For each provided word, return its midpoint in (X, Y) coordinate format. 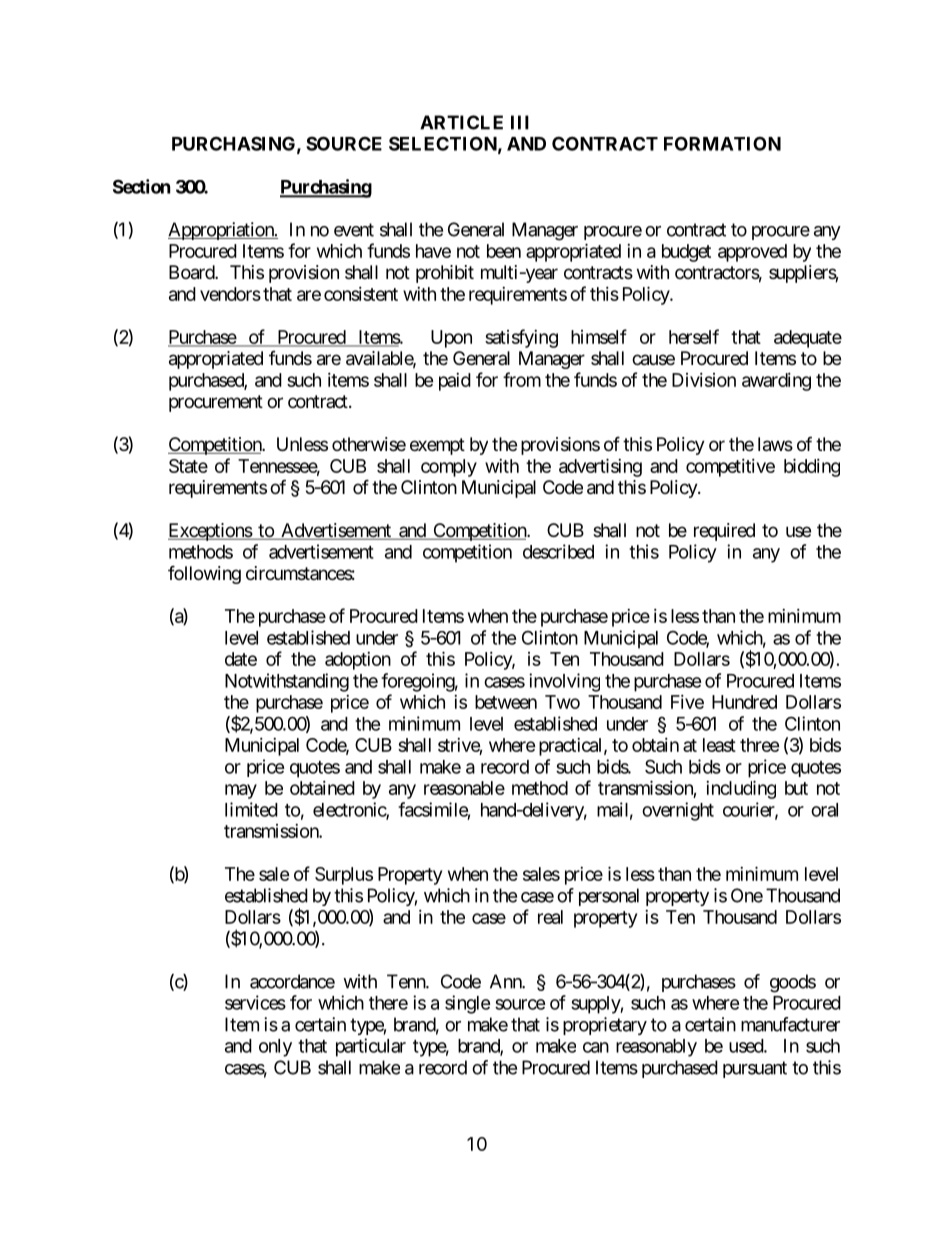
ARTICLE (461, 122)
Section (141, 186)
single (467, 1004)
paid (455, 382)
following (204, 575)
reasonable (464, 788)
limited (251, 809)
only (275, 1048)
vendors (230, 294)
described (558, 551)
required (724, 532)
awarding (776, 382)
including (741, 789)
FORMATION (722, 143)
